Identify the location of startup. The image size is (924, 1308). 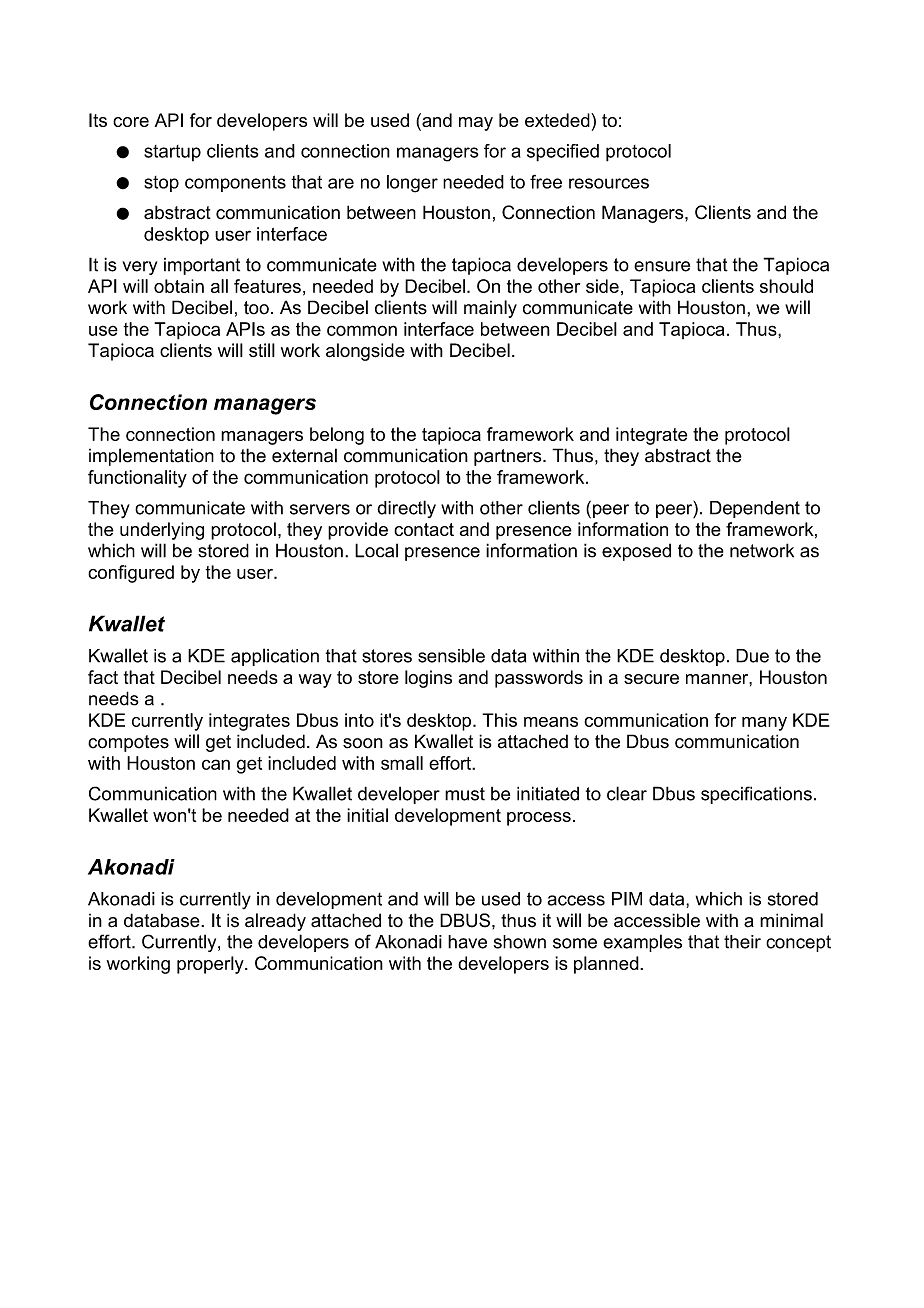
(172, 153).
